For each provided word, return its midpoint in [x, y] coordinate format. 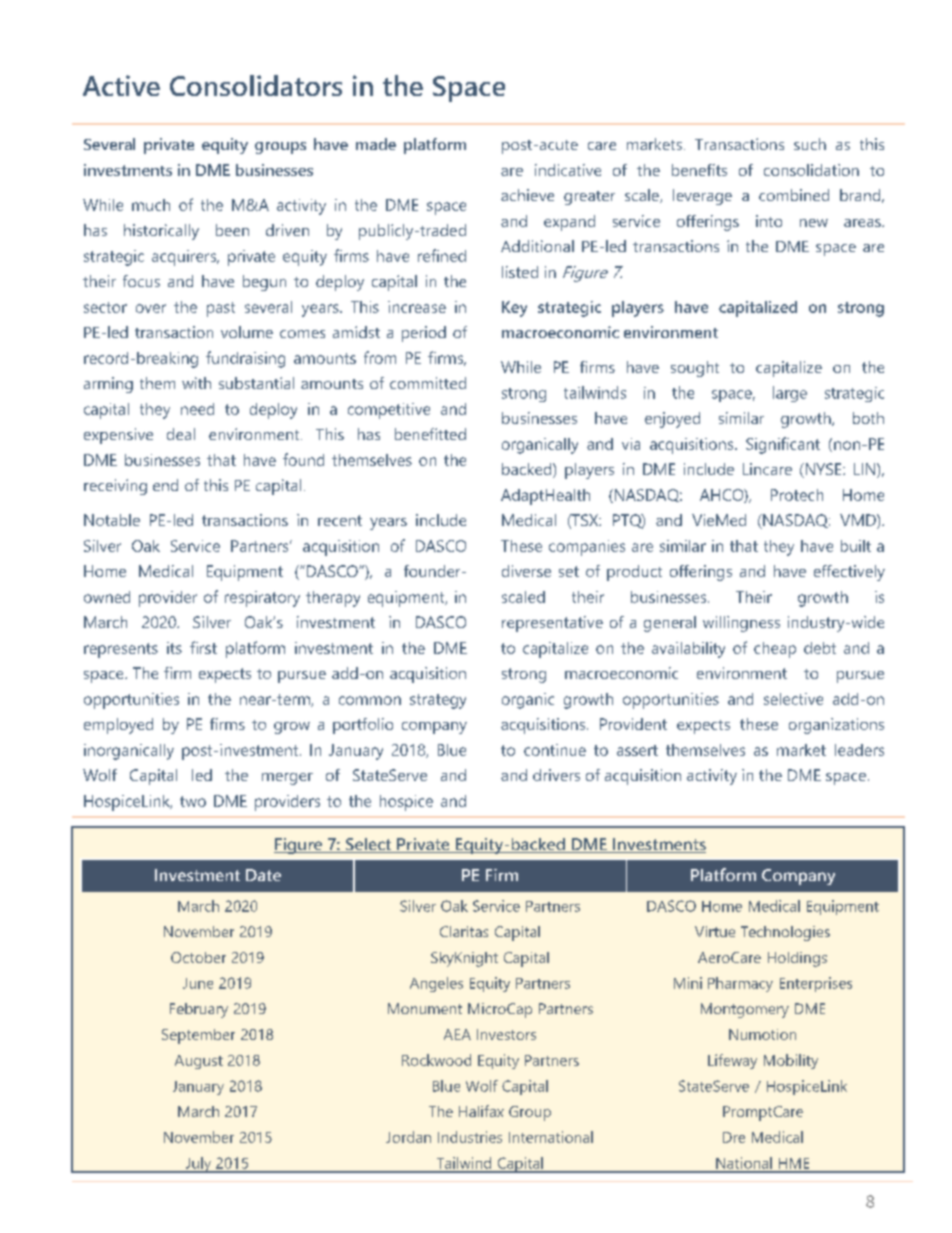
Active [121, 85]
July [198, 1165]
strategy [438, 701]
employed [118, 726]
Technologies [785, 933]
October [198, 957]
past [221, 309]
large [790, 394]
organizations [836, 726]
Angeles [436, 984]
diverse [526, 571]
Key [514, 309]
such [810, 144]
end [165, 485]
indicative [568, 170]
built [856, 546]
